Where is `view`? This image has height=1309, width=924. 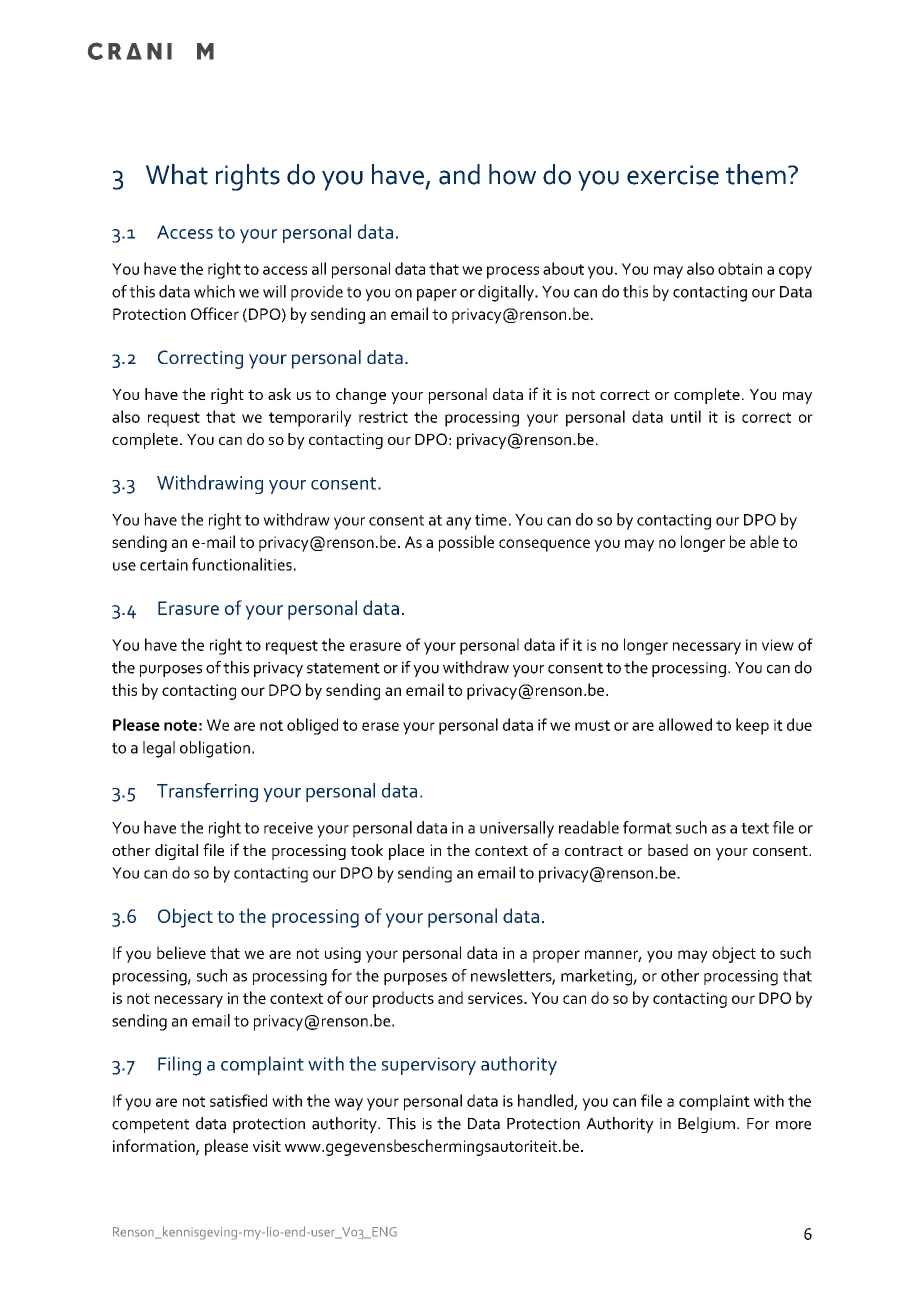 view is located at coordinates (778, 645).
